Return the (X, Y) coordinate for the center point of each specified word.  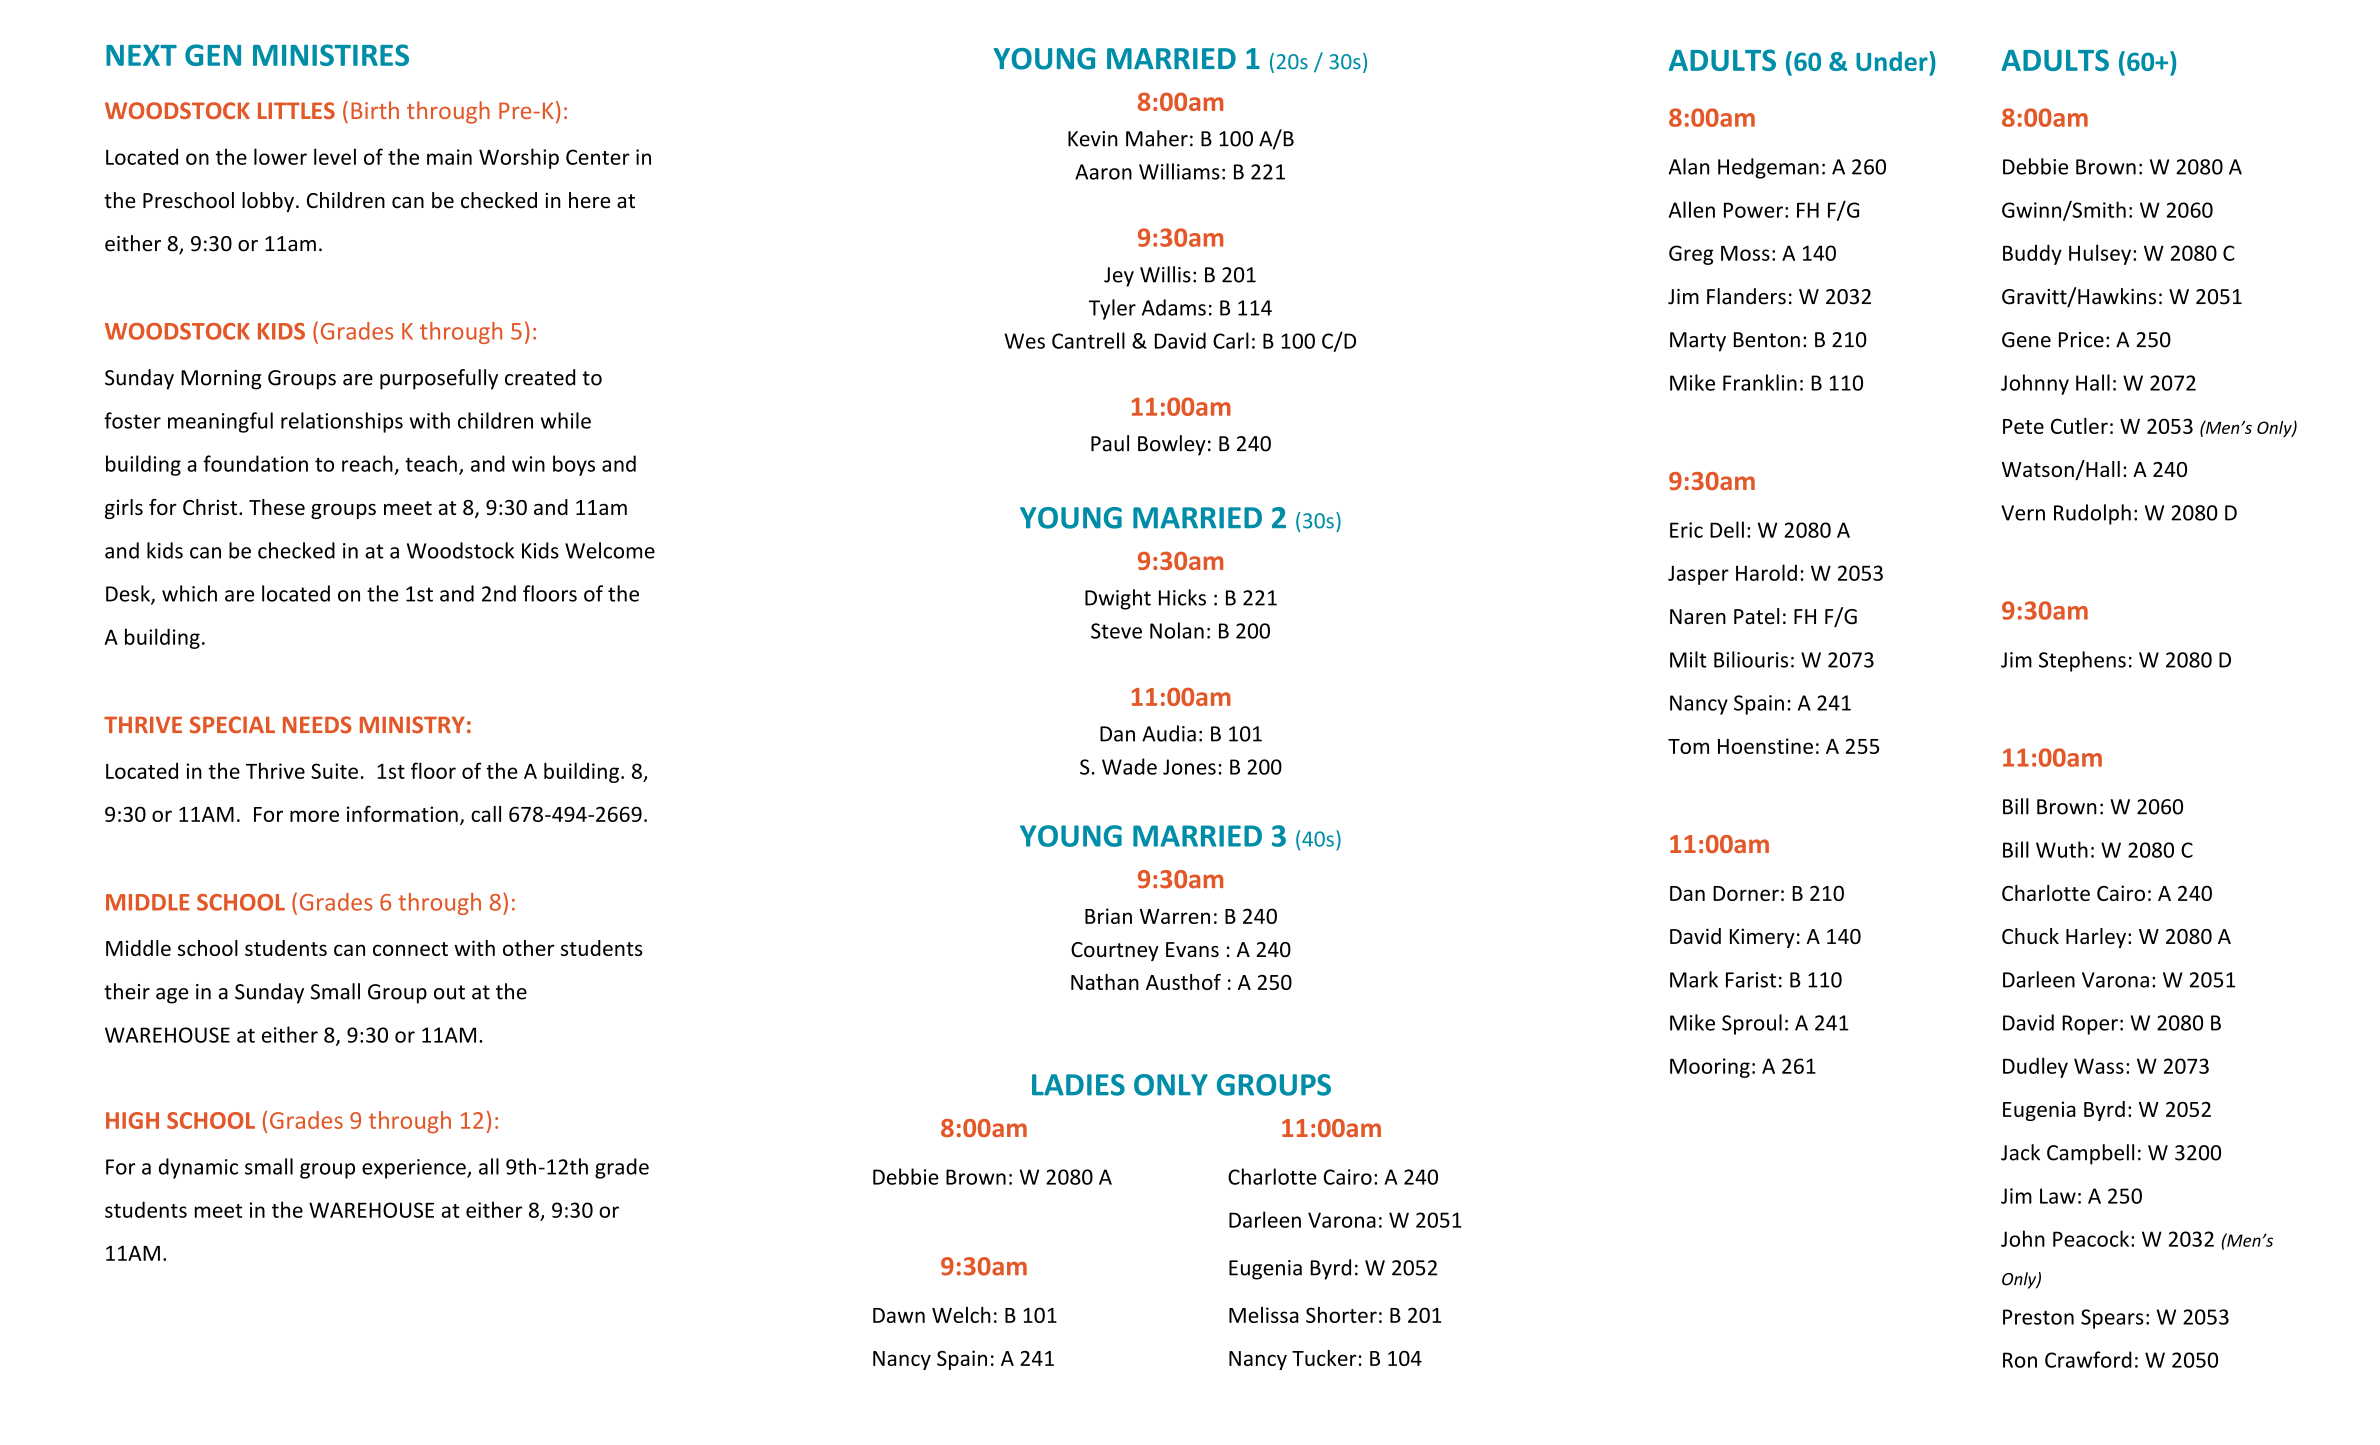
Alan (1688, 166)
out (449, 992)
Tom (1688, 746)
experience (415, 1169)
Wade (1129, 766)
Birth (375, 110)
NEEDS (317, 725)
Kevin (1093, 139)
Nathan (1105, 982)
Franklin (1760, 382)
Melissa (1264, 1315)
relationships (342, 422)
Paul (1110, 443)
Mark (1694, 979)
